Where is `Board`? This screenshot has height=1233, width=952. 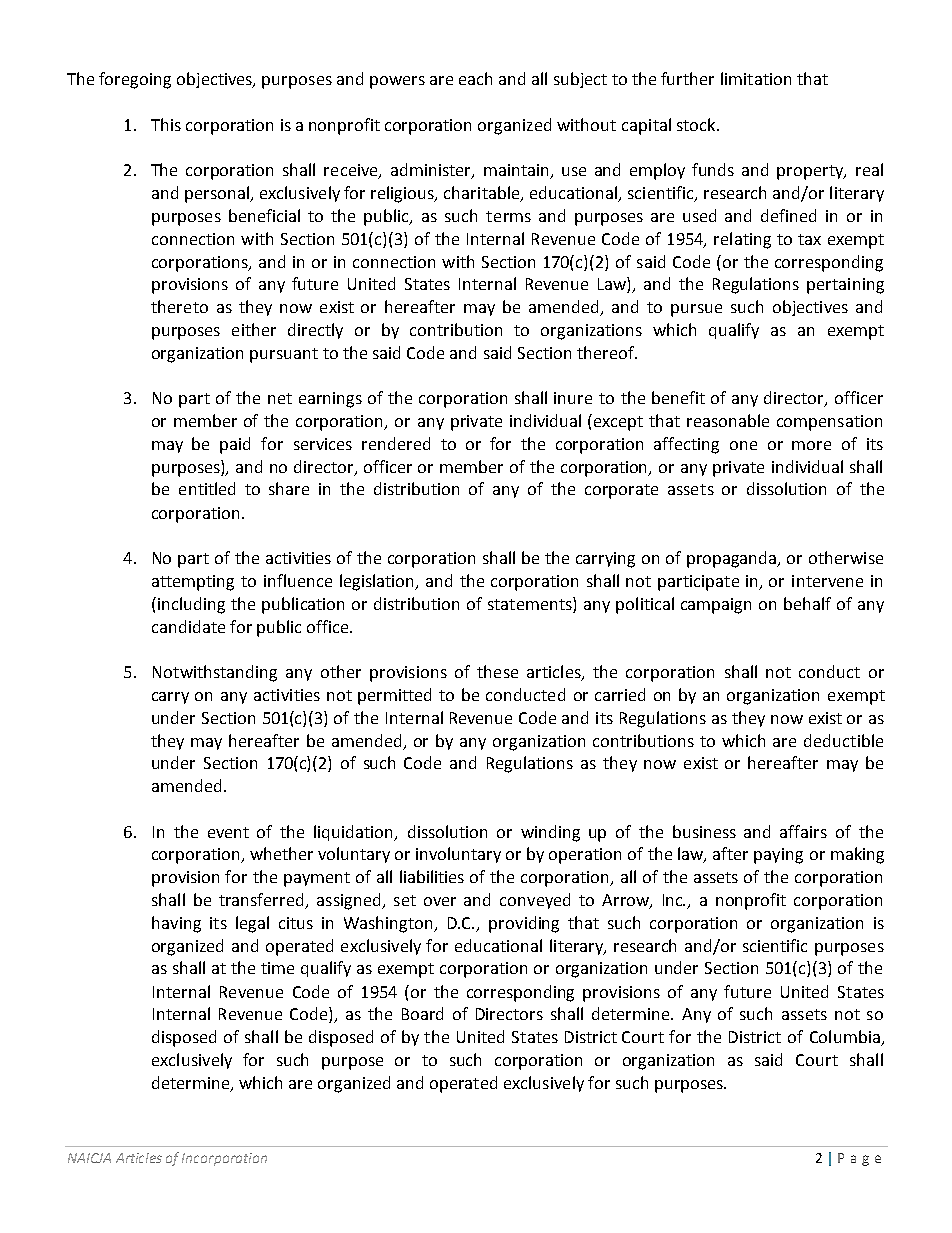
Board is located at coordinates (422, 1013).
